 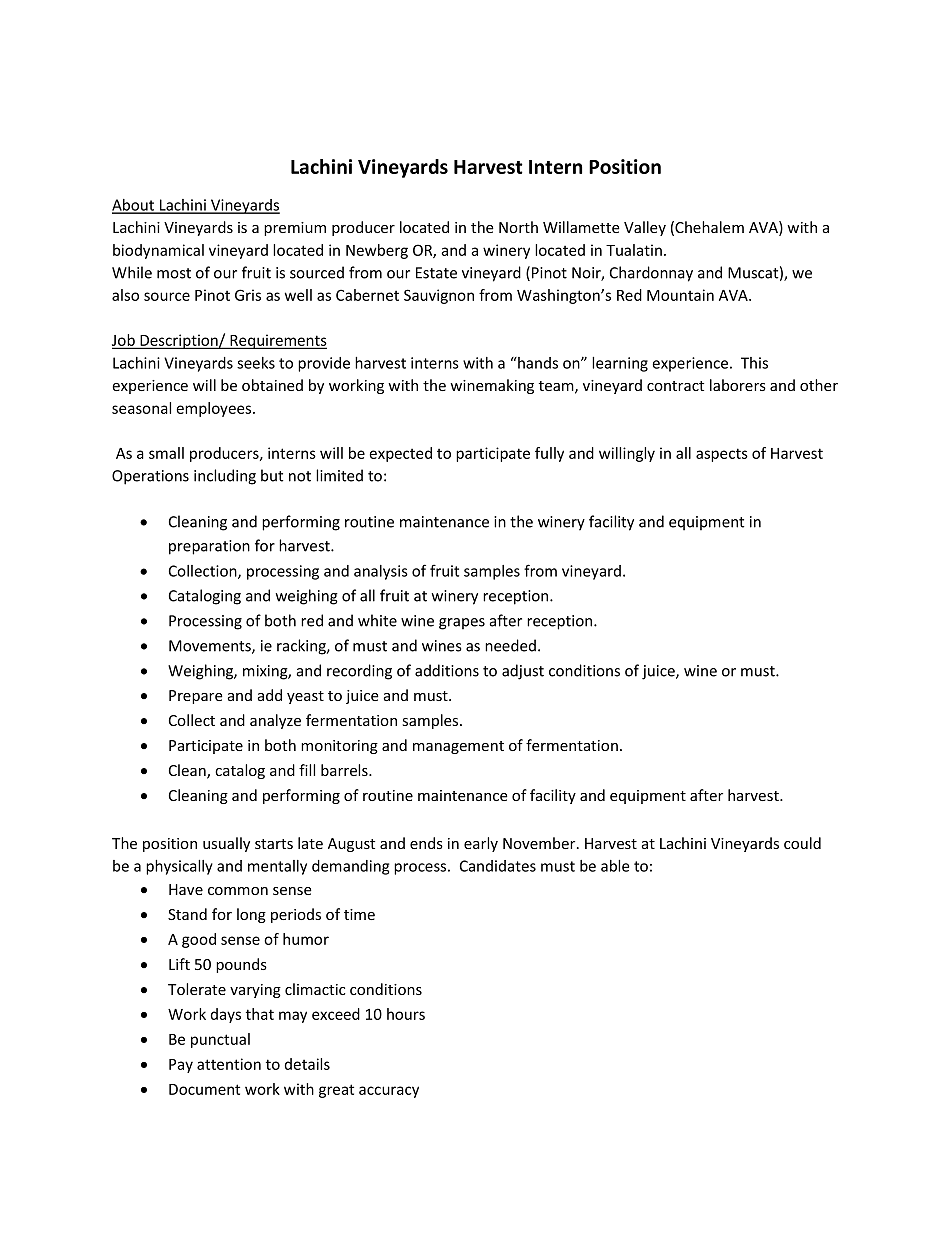 What do you see at coordinates (523, 672) in the page?
I see `adjust` at bounding box center [523, 672].
